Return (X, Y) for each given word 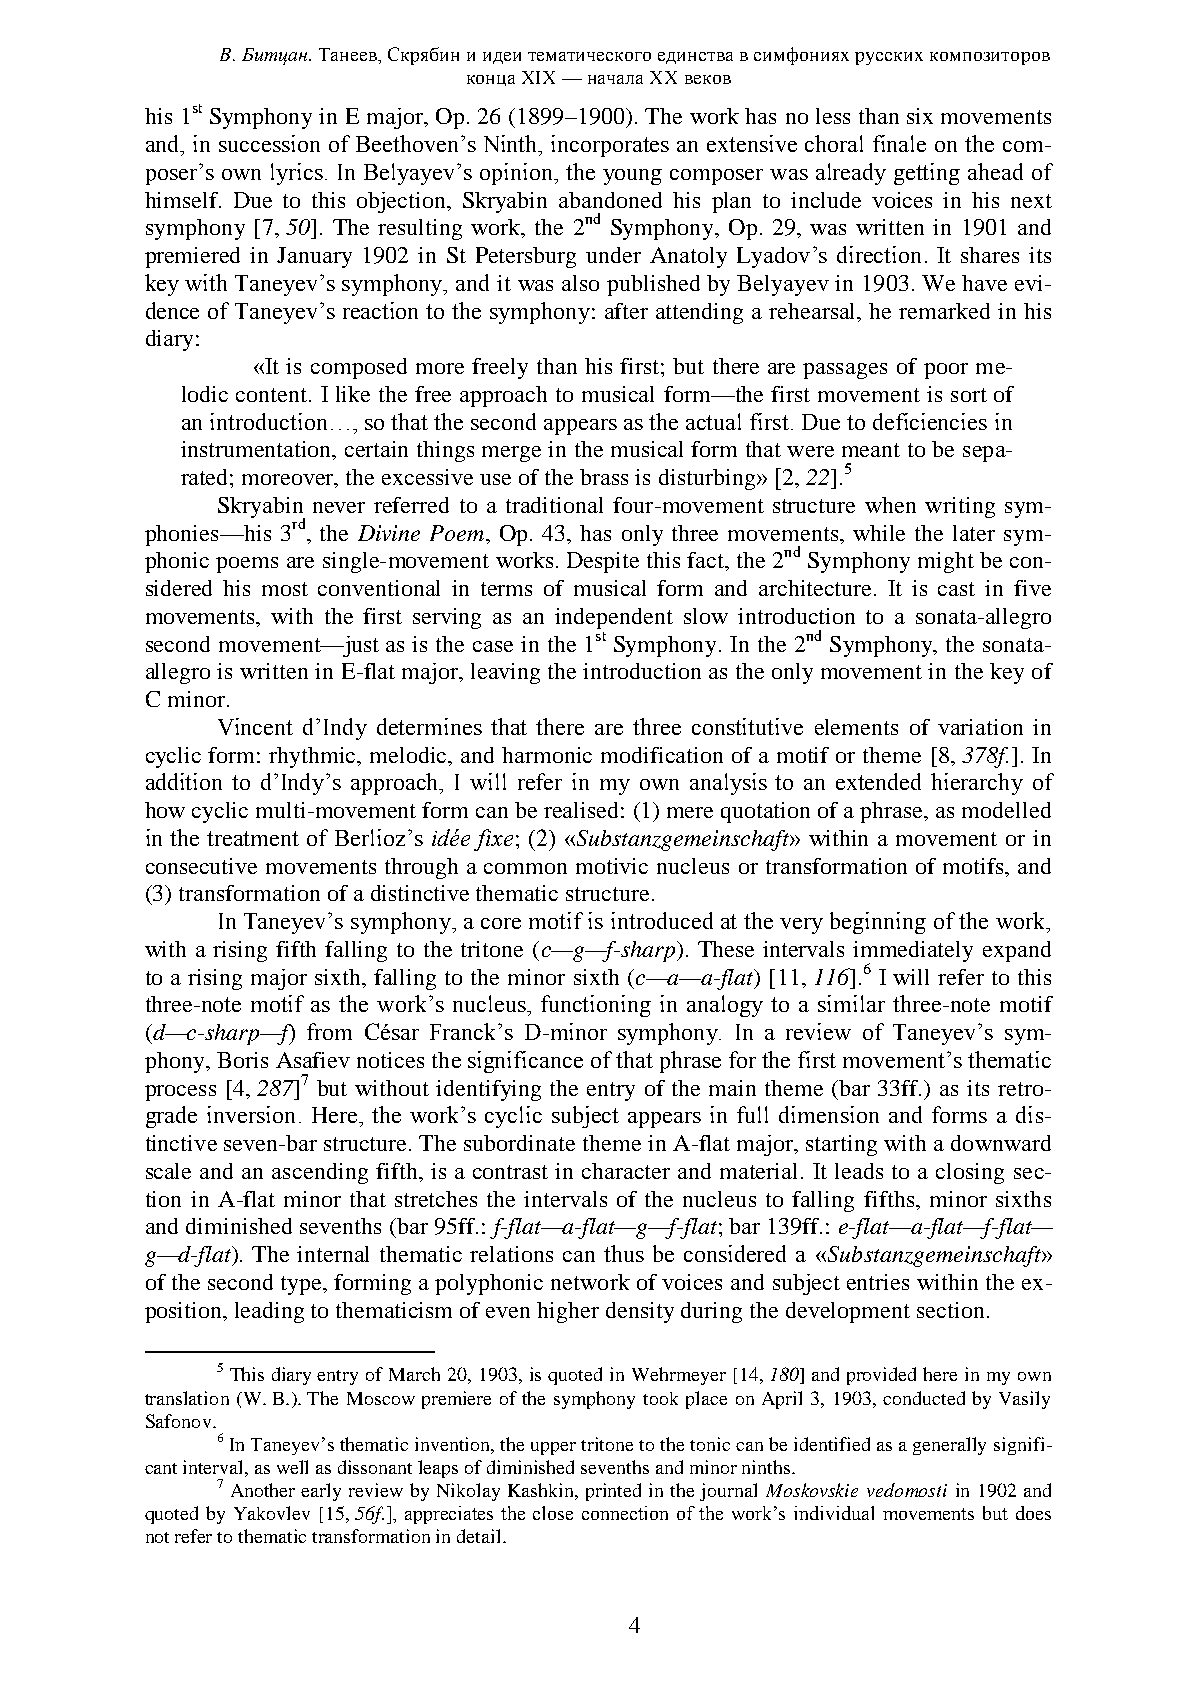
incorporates (610, 146)
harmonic (547, 755)
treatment (253, 838)
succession (269, 143)
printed (613, 1492)
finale (899, 143)
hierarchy (977, 784)
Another (263, 1490)
